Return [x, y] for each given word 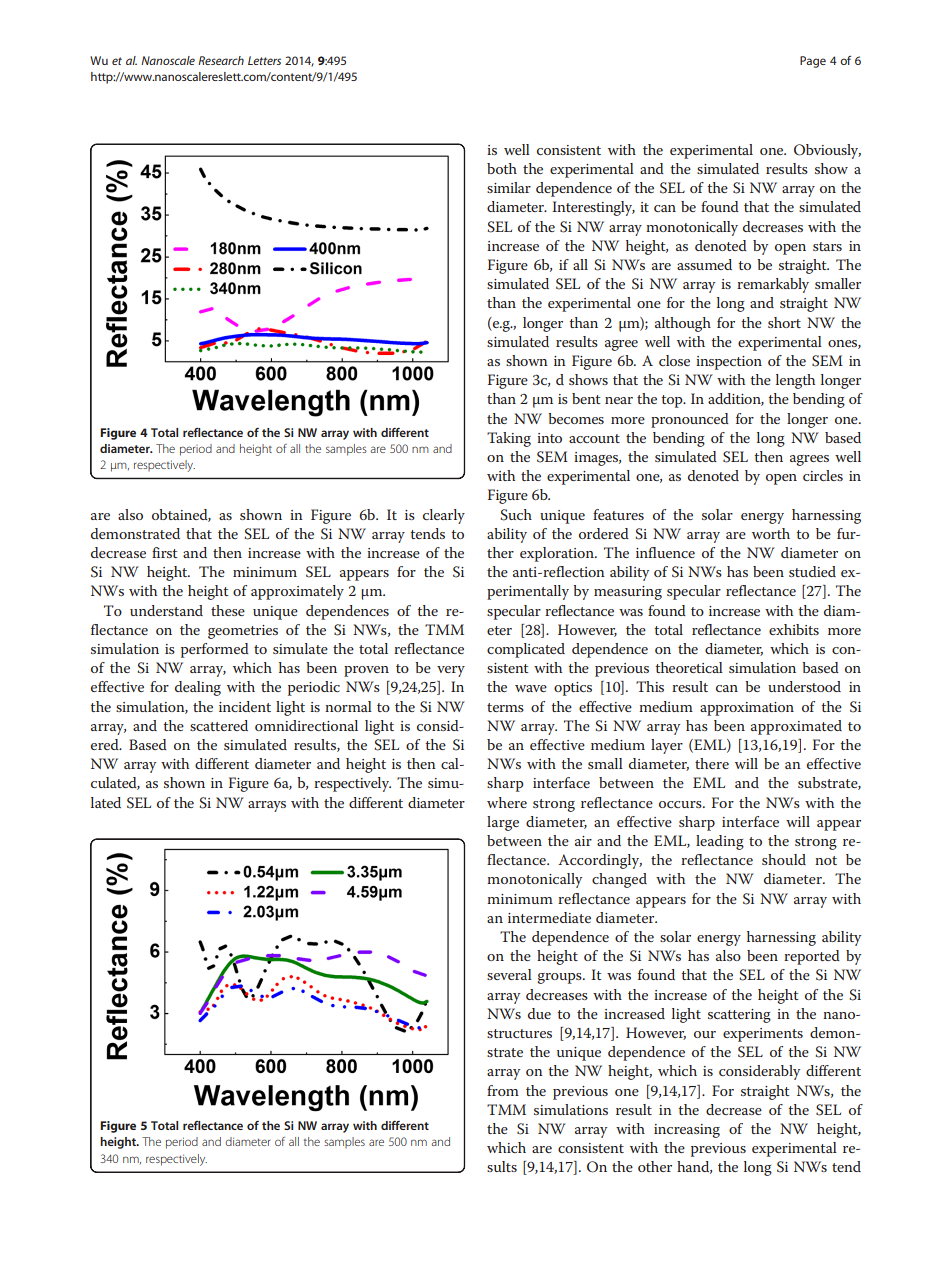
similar [509, 187]
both [502, 168]
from [503, 1090]
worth [771, 533]
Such [516, 515]
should [784, 859]
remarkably [773, 285]
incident [245, 706]
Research [221, 60]
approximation [747, 709]
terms [505, 707]
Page [813, 62]
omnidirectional [306, 725]
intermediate [549, 917]
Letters [264, 60]
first [165, 552]
